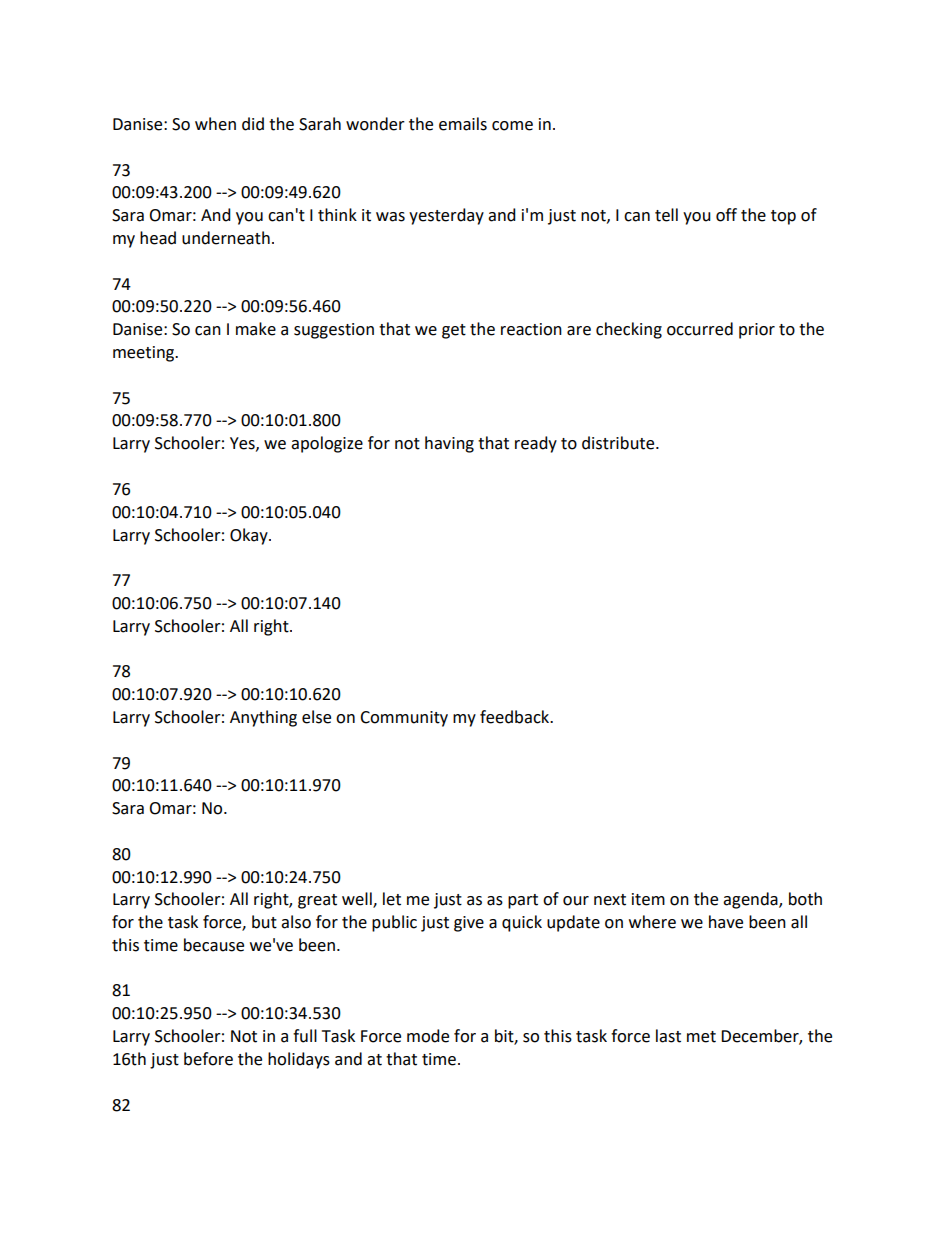 Image resolution: width=952 pixels, height=1233 pixels. What do you see at coordinates (701, 1037) in the screenshot?
I see `met` at bounding box center [701, 1037].
